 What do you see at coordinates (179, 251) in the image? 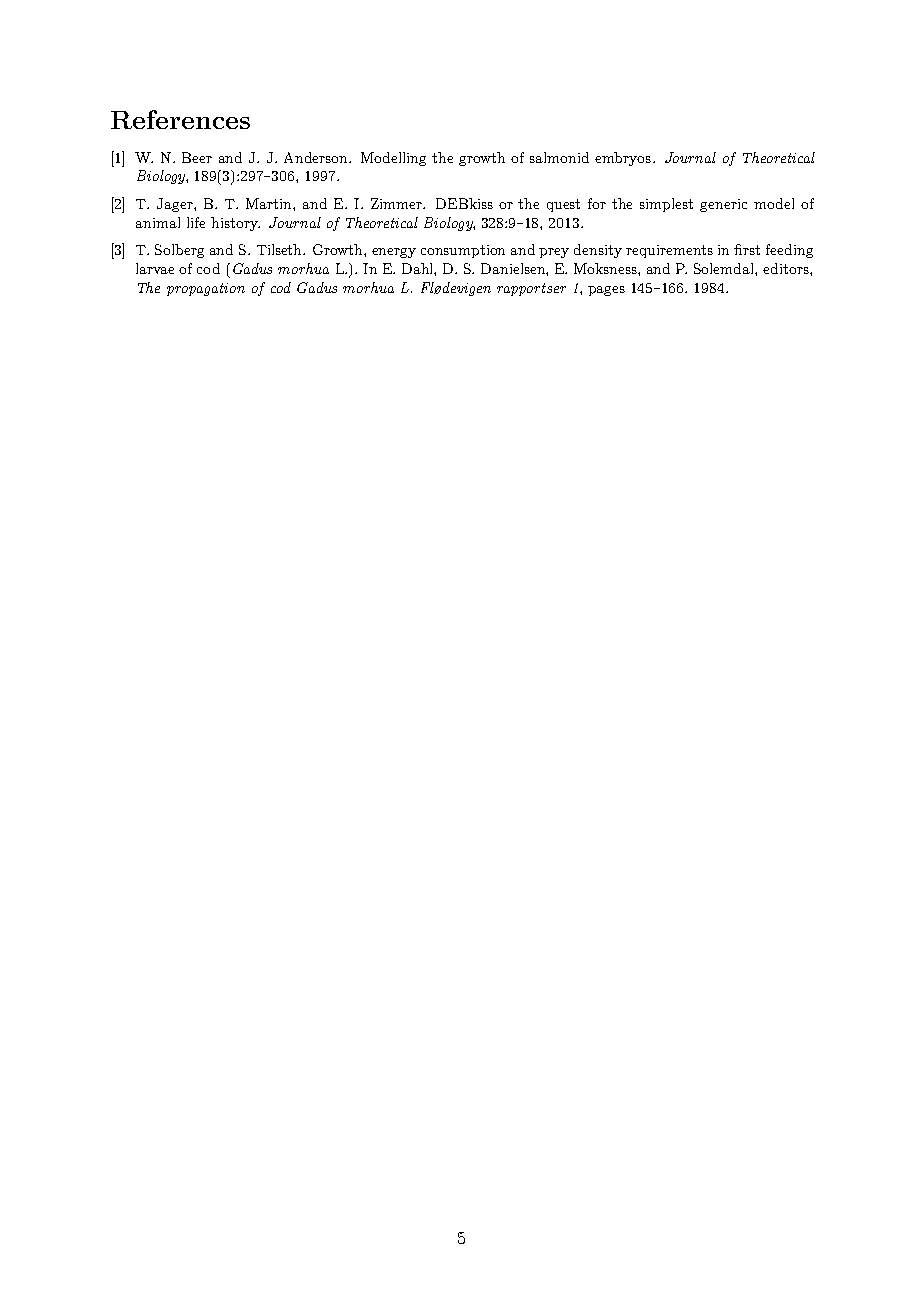
I see `Solberg` at bounding box center [179, 251].
